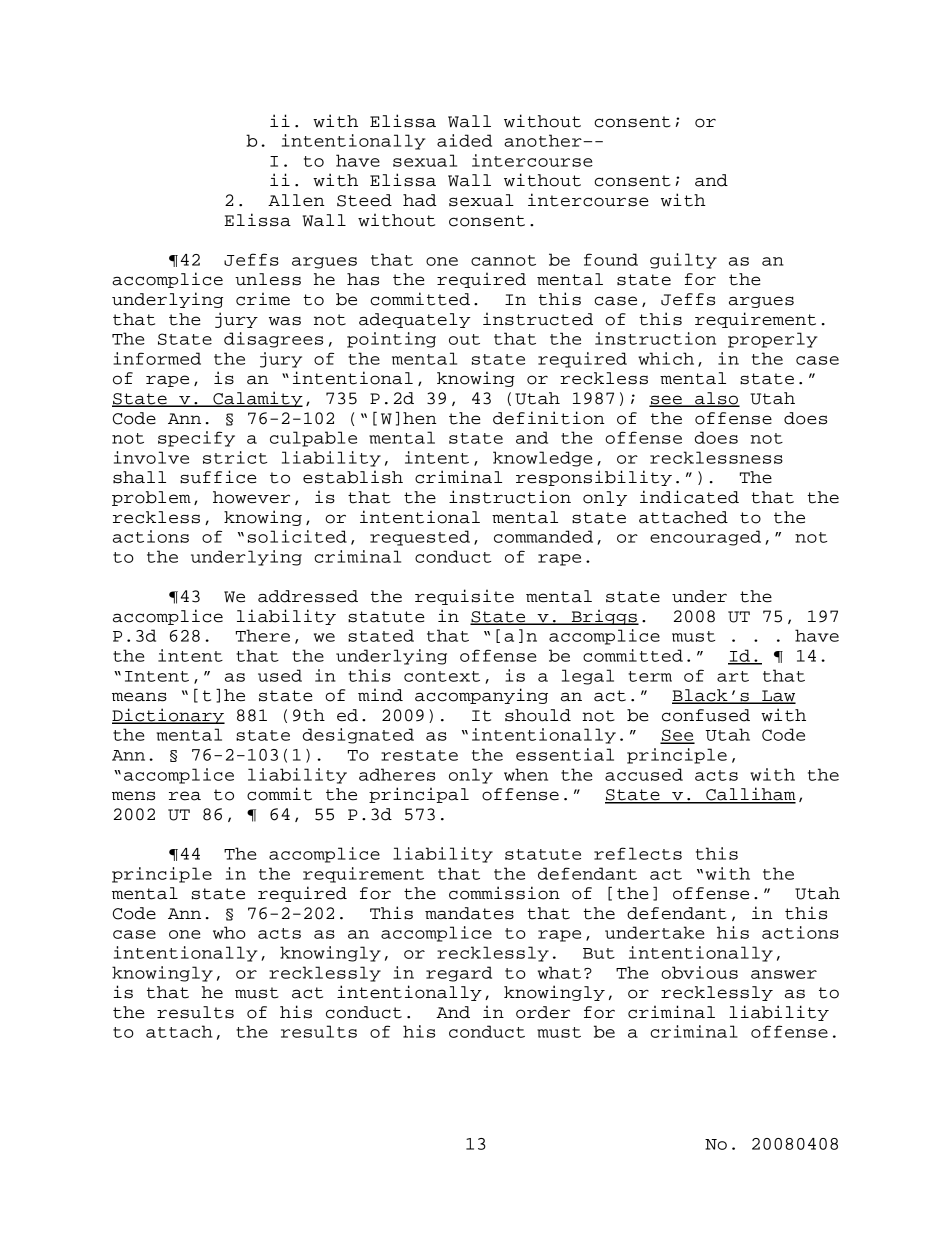 The width and height of the page is (952, 1233). What do you see at coordinates (699, 972) in the page?
I see `obvious` at bounding box center [699, 972].
